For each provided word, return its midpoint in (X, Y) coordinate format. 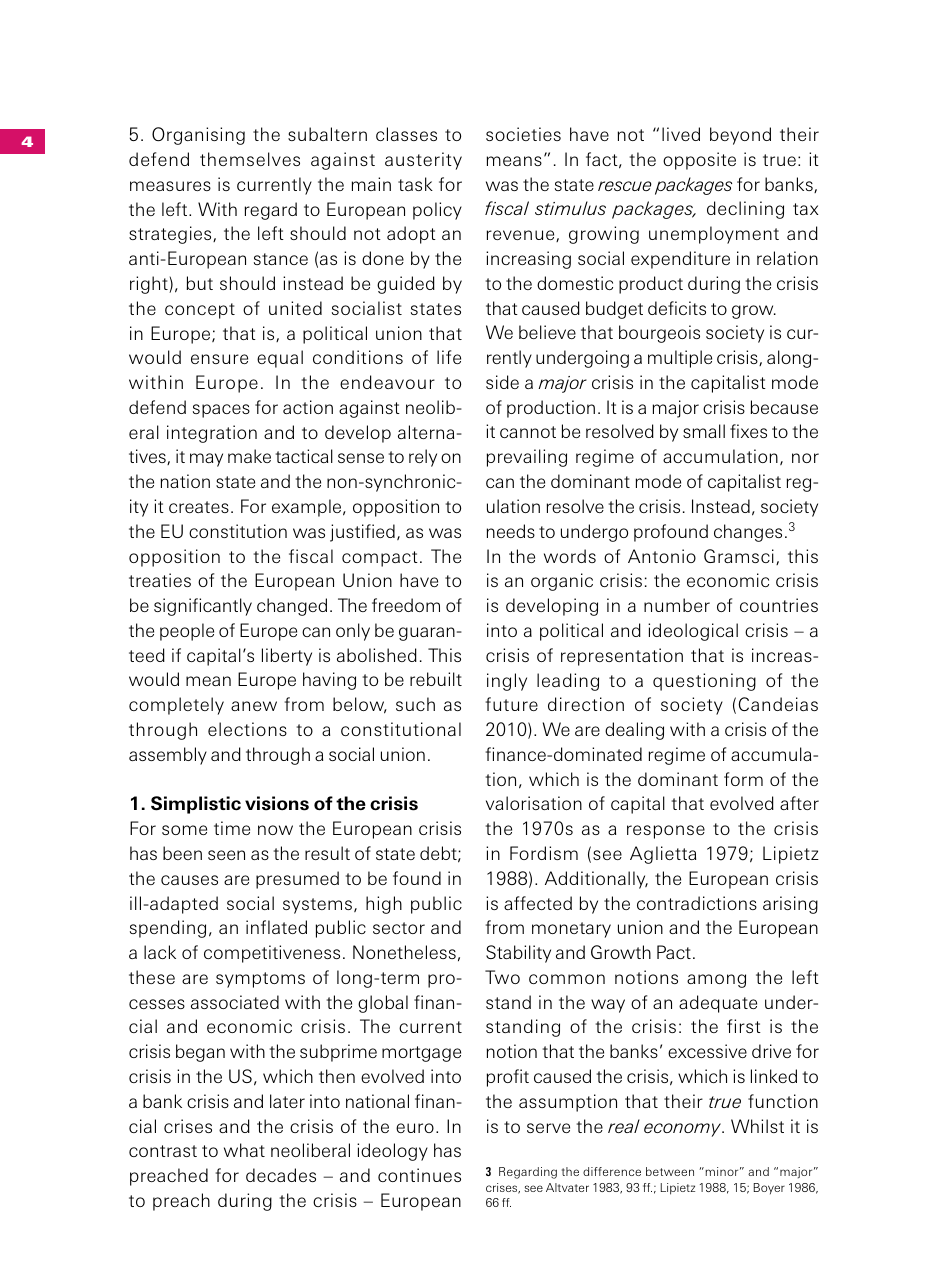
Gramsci (739, 556)
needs (511, 531)
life (449, 357)
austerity (423, 161)
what (244, 1150)
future (512, 704)
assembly (168, 756)
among (716, 981)
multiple (680, 359)
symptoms (260, 980)
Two (502, 977)
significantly (203, 607)
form (743, 779)
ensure (219, 359)
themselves (250, 159)
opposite (699, 161)
